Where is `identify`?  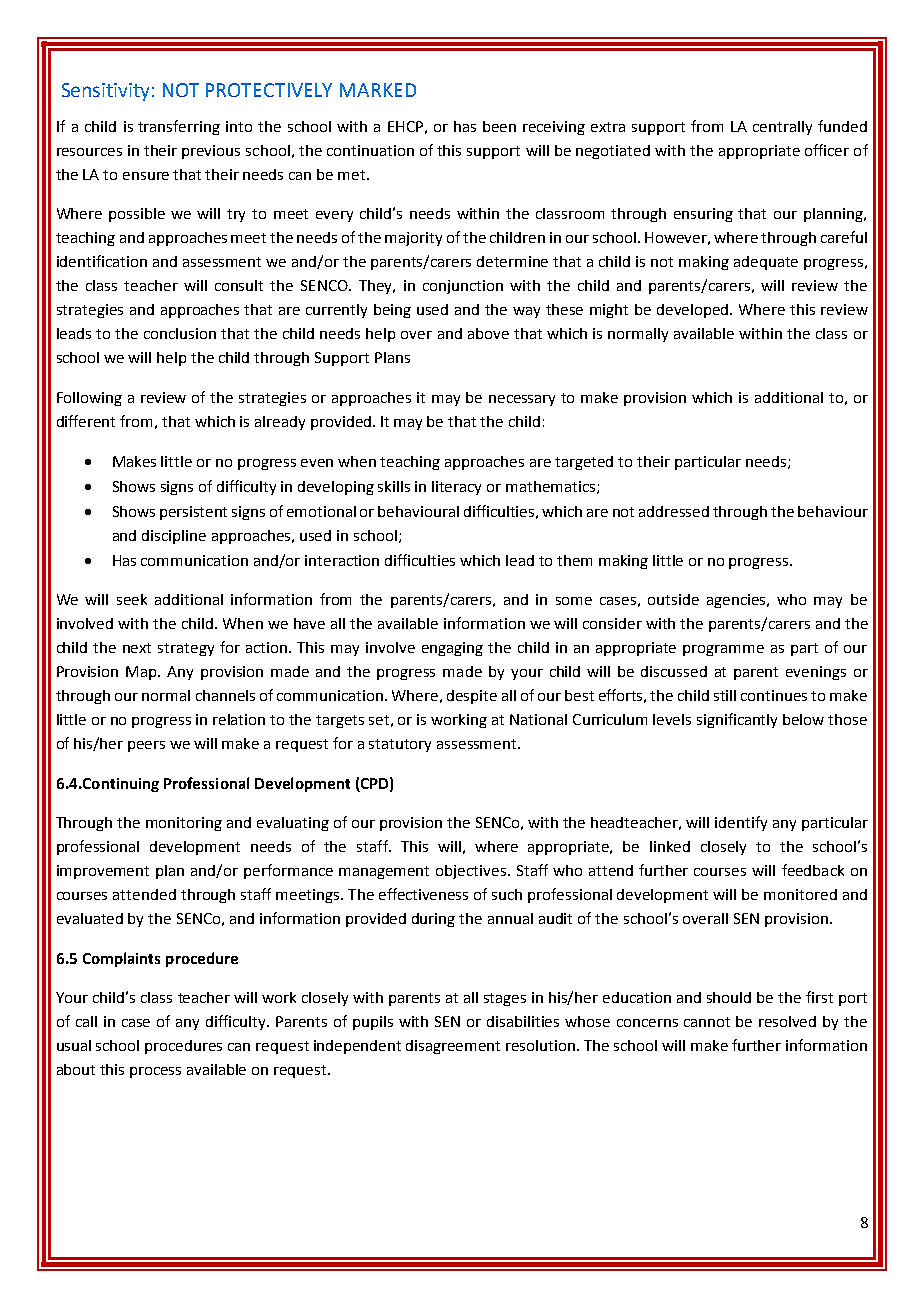
identify is located at coordinates (741, 823).
